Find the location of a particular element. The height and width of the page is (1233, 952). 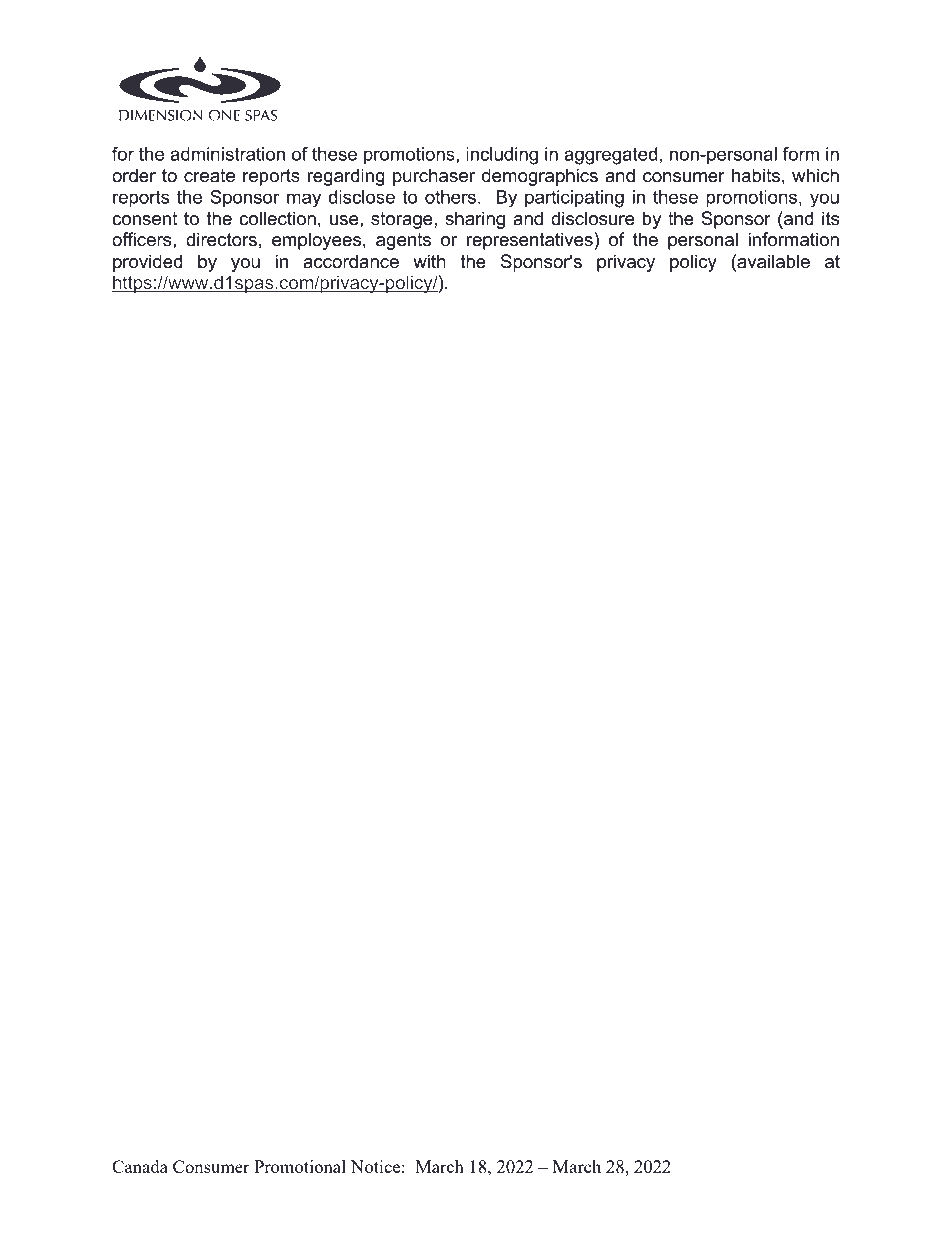

agents is located at coordinates (403, 241).
